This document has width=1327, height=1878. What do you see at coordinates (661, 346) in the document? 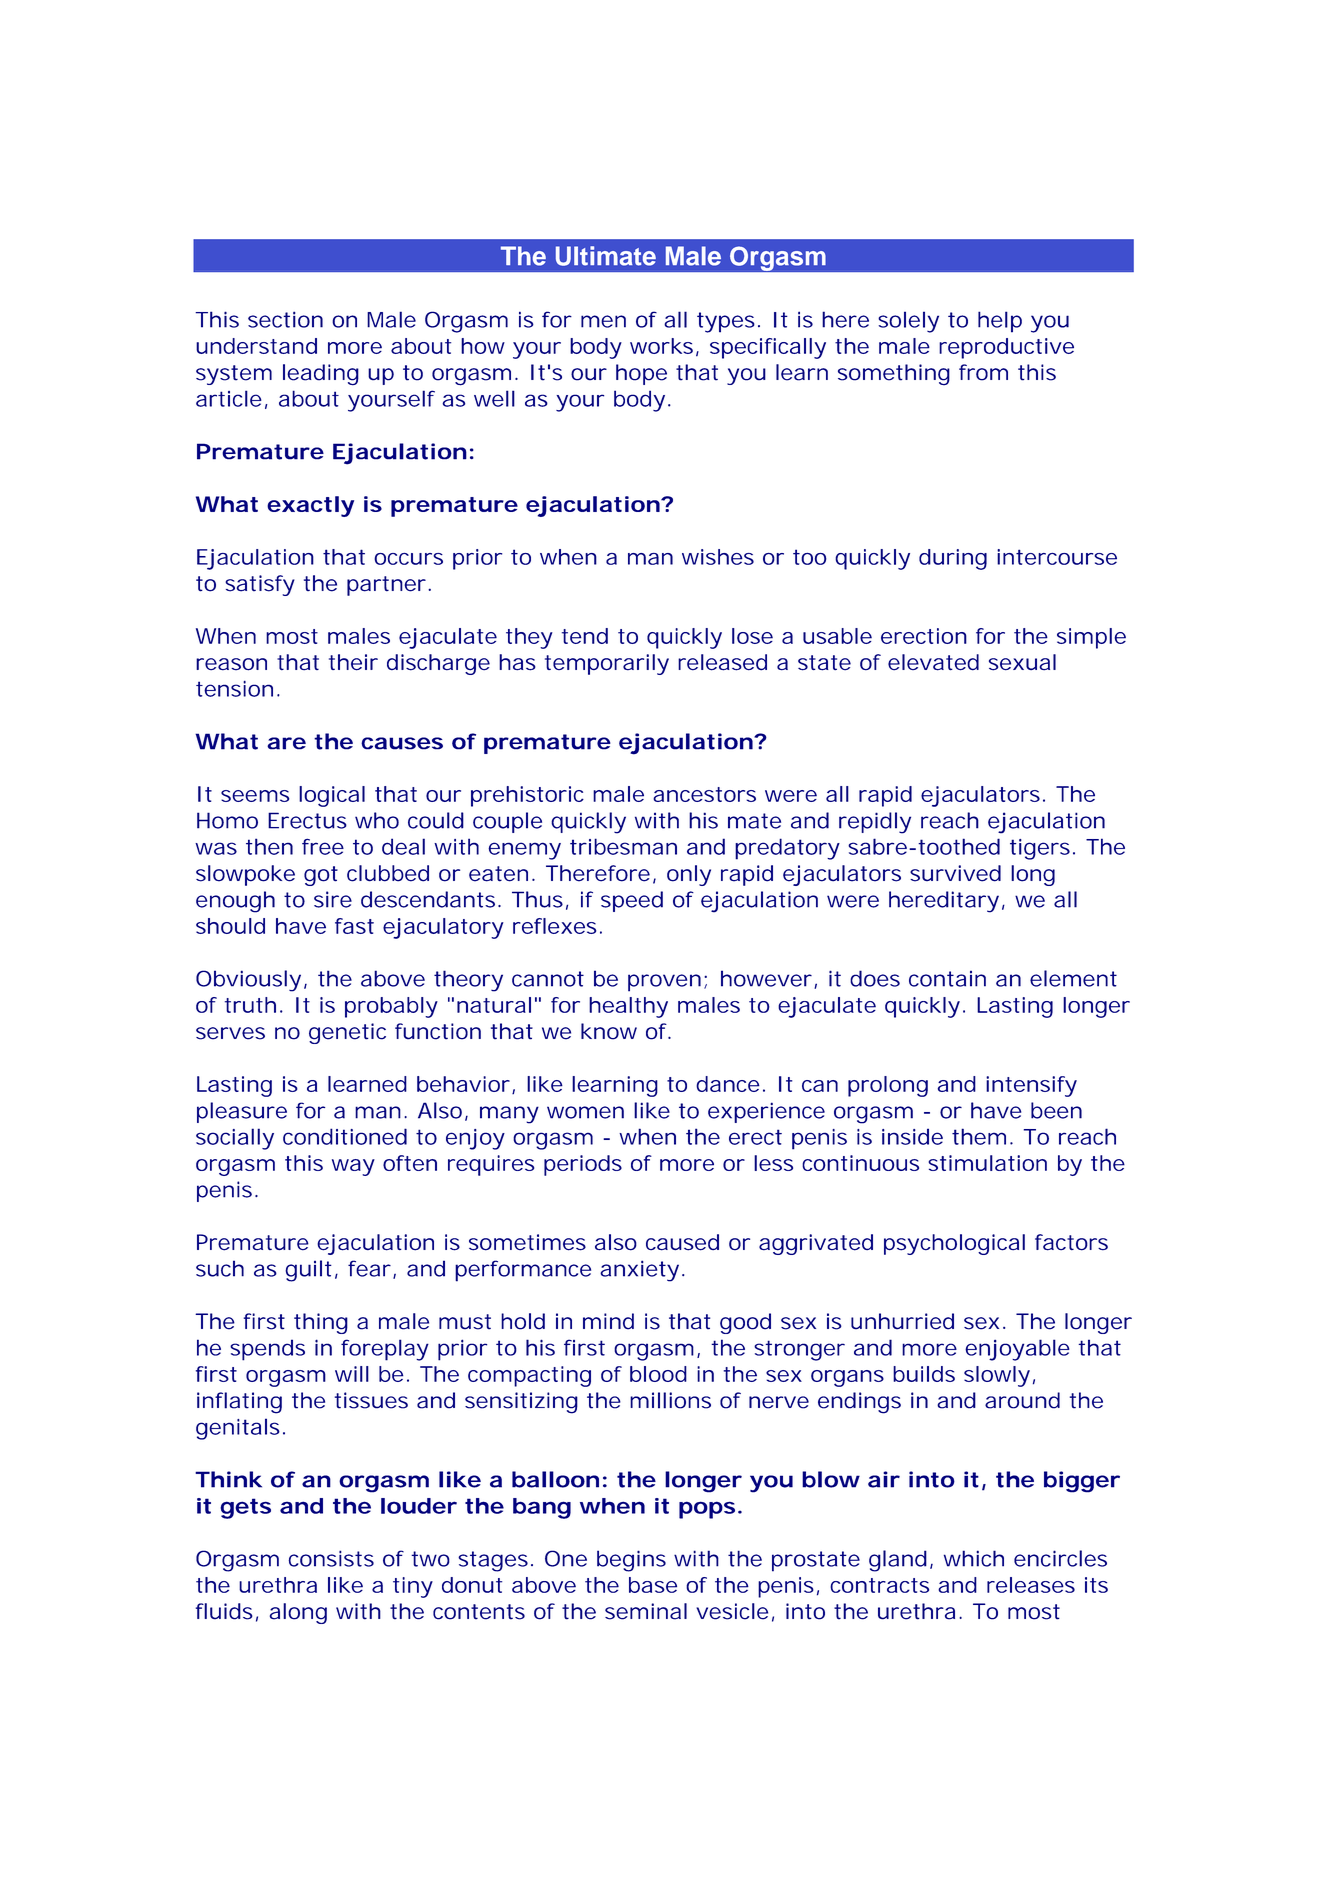
I see `works` at bounding box center [661, 346].
